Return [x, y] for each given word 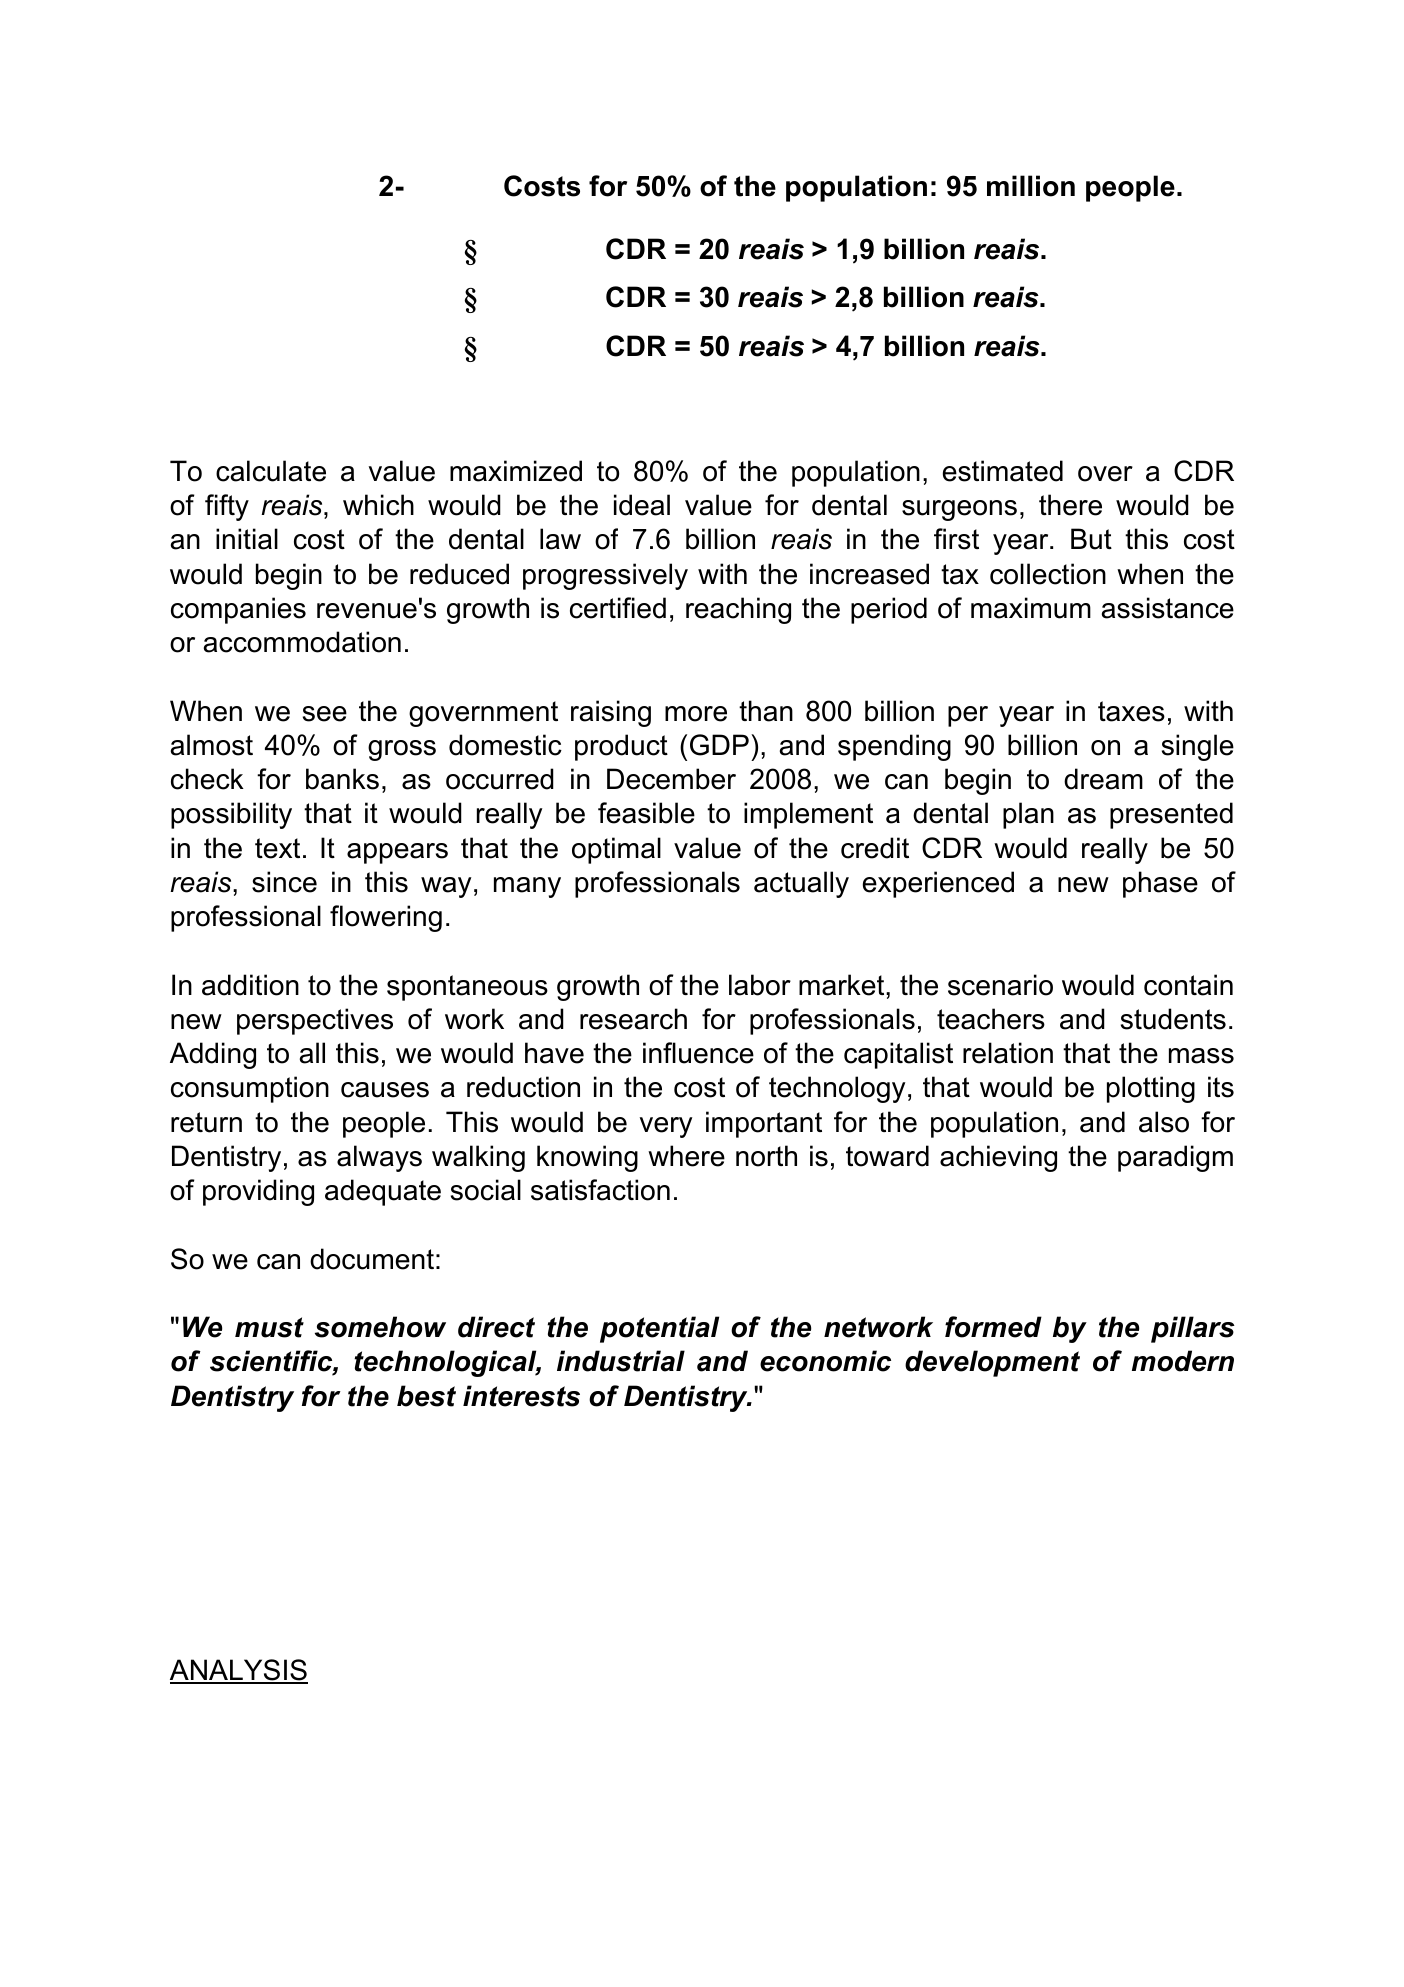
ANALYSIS [239, 1671]
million [1031, 186]
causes [385, 1090]
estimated [1003, 471]
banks [342, 779]
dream [1103, 779]
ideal [642, 505]
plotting [1151, 1089]
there [1070, 505]
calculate [271, 471]
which [378, 505]
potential [659, 1329]
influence [698, 1053]
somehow [380, 1327]
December [671, 779]
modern [1183, 1361]
